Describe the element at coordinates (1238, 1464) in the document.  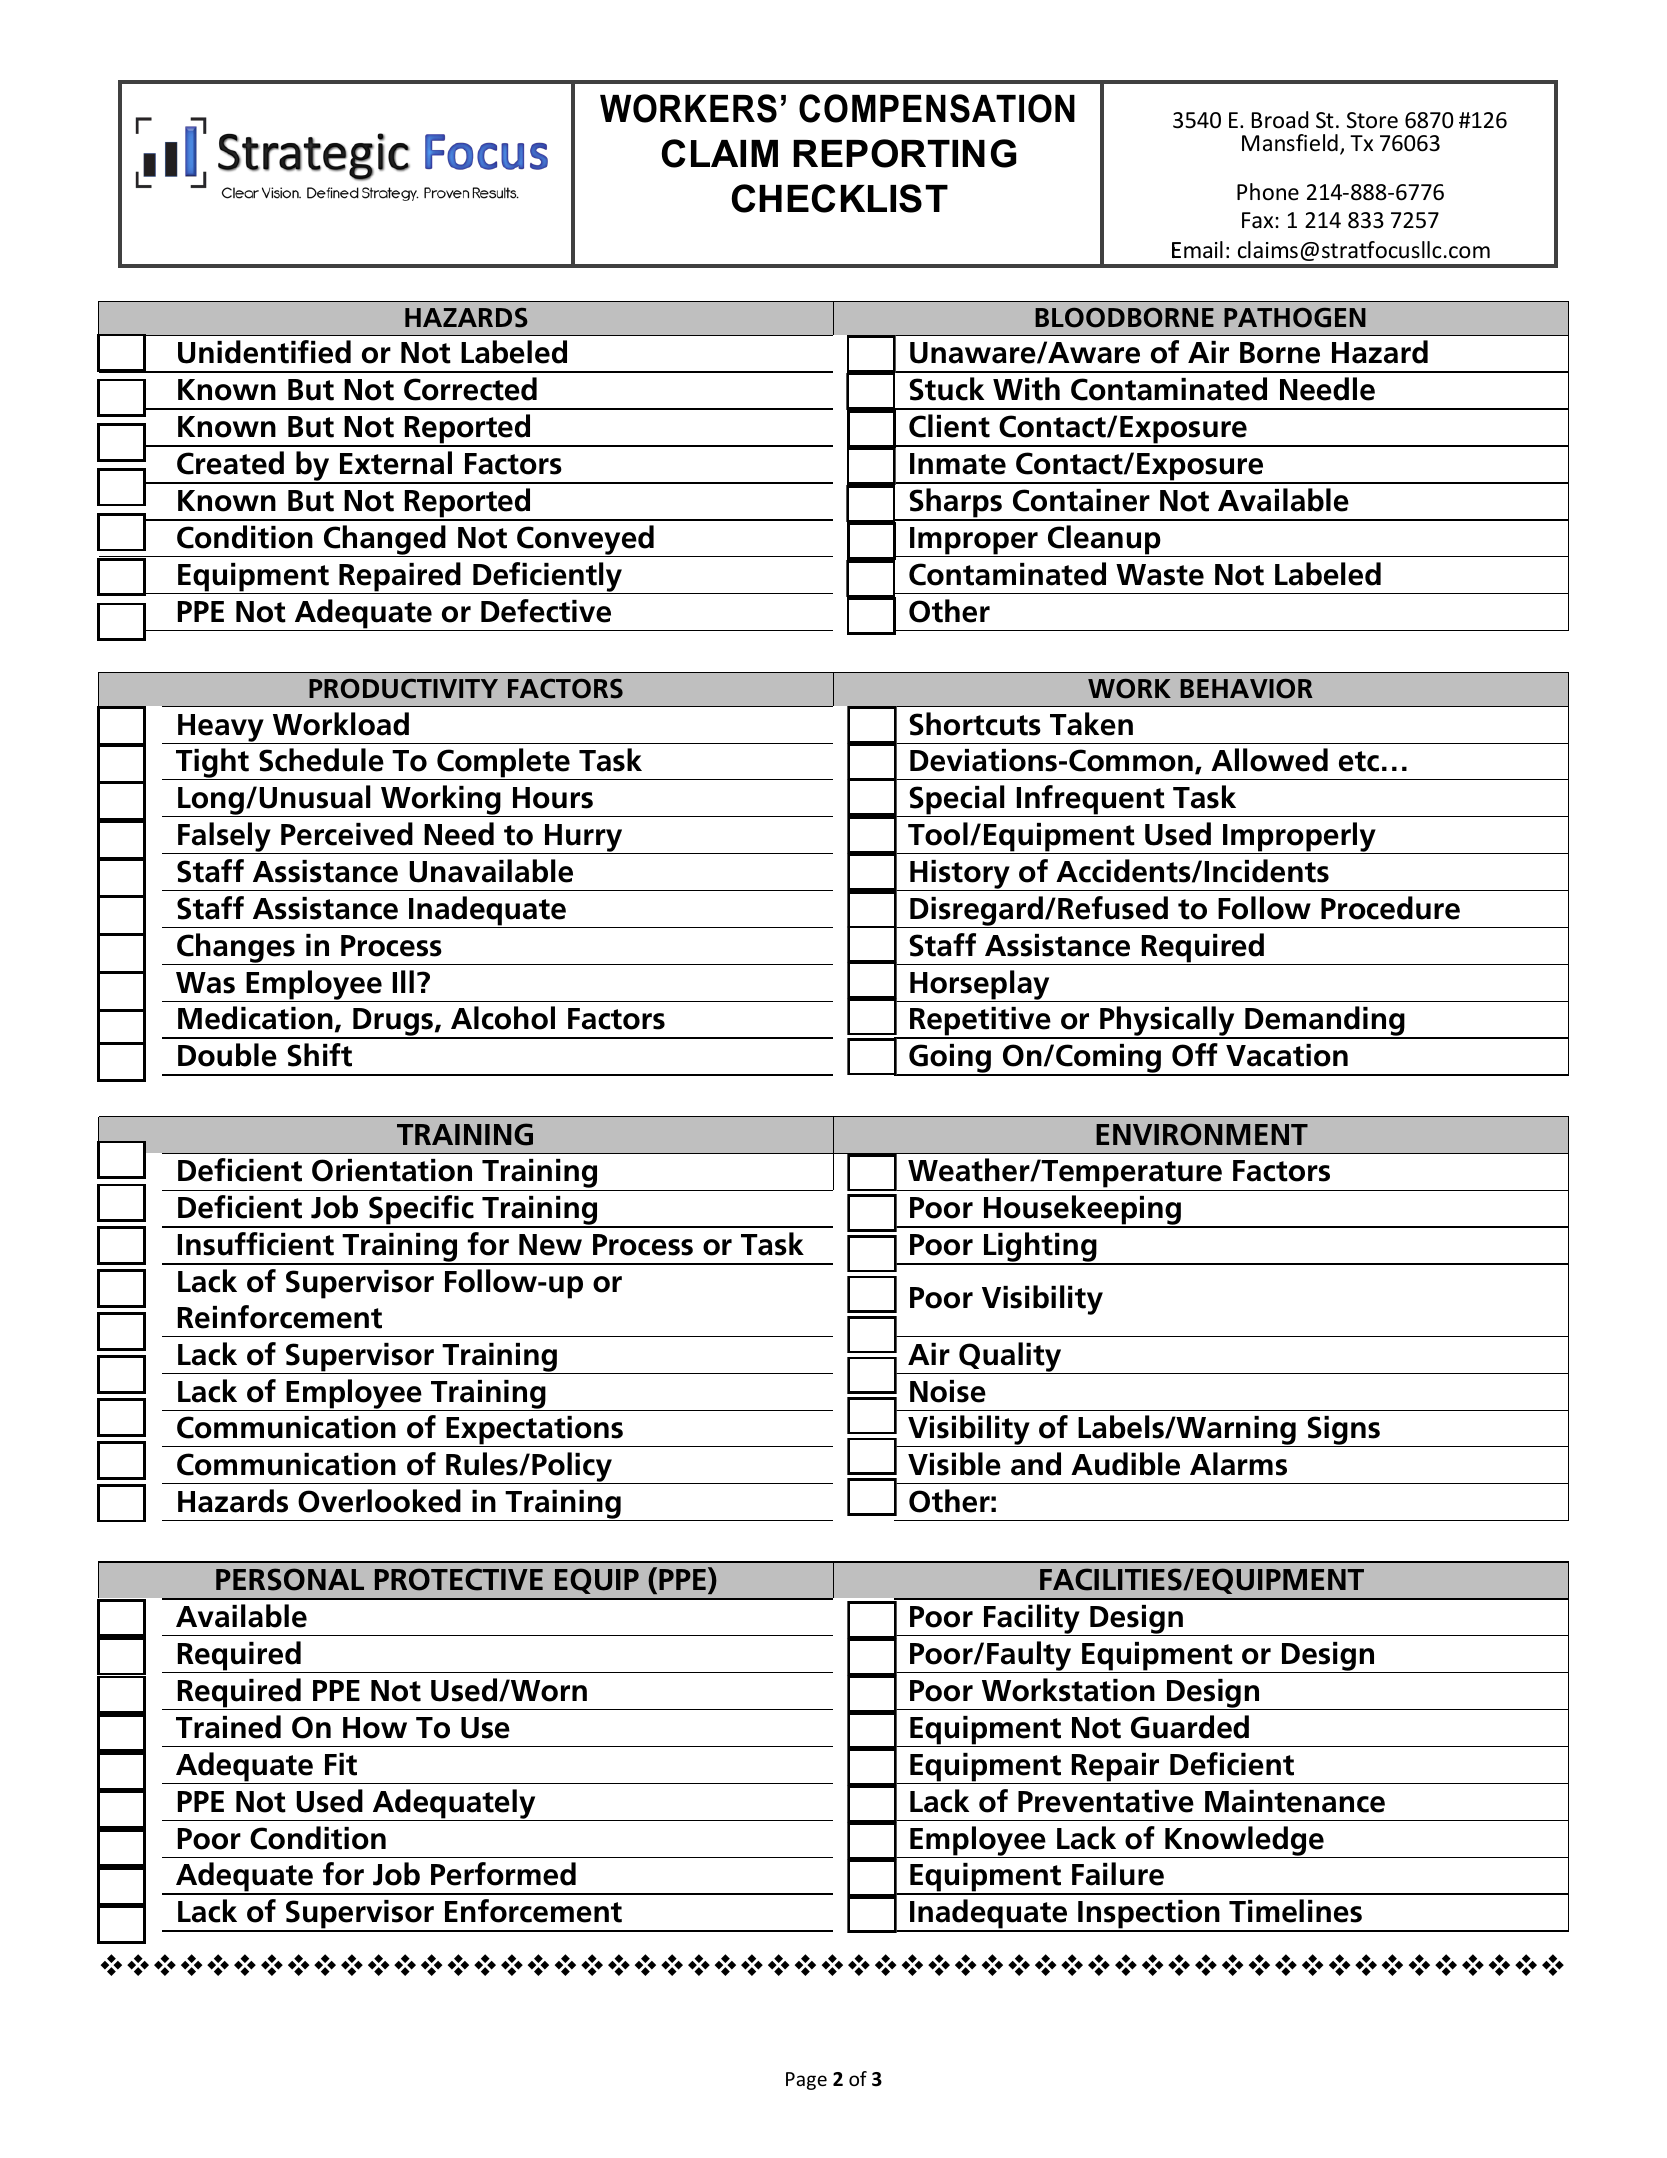
I see `Alarms` at that location.
